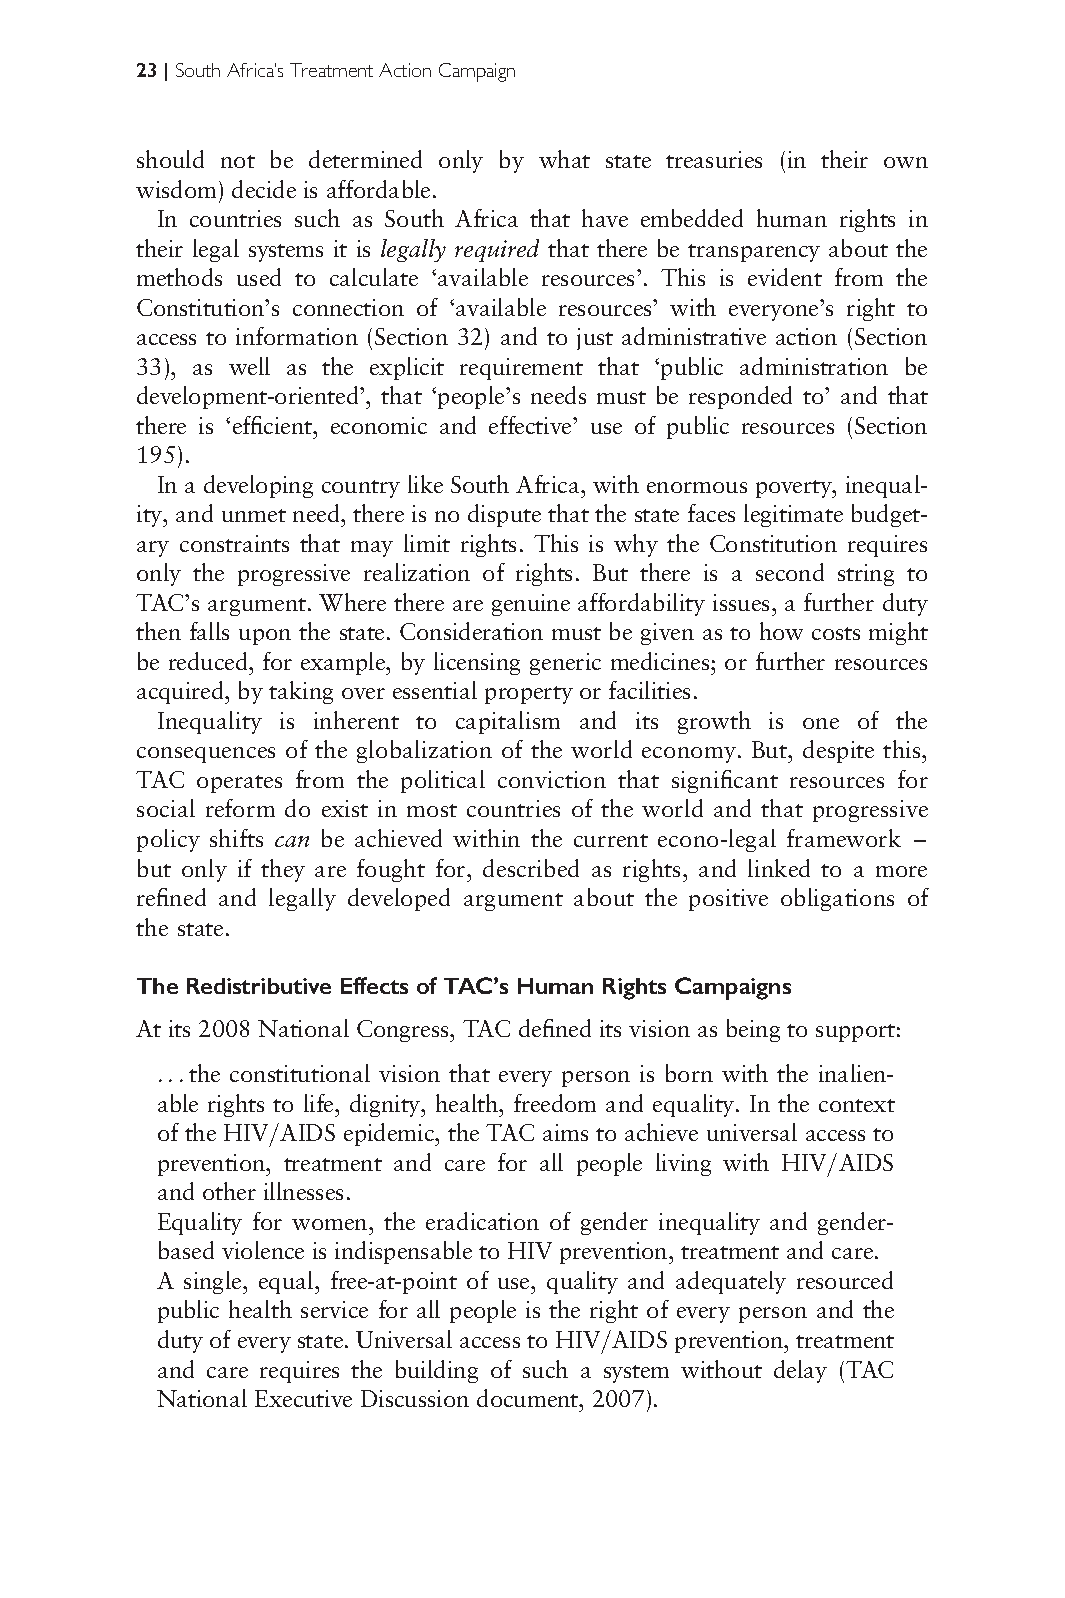 The image size is (1065, 1598). I want to click on document, so click(529, 1398).
